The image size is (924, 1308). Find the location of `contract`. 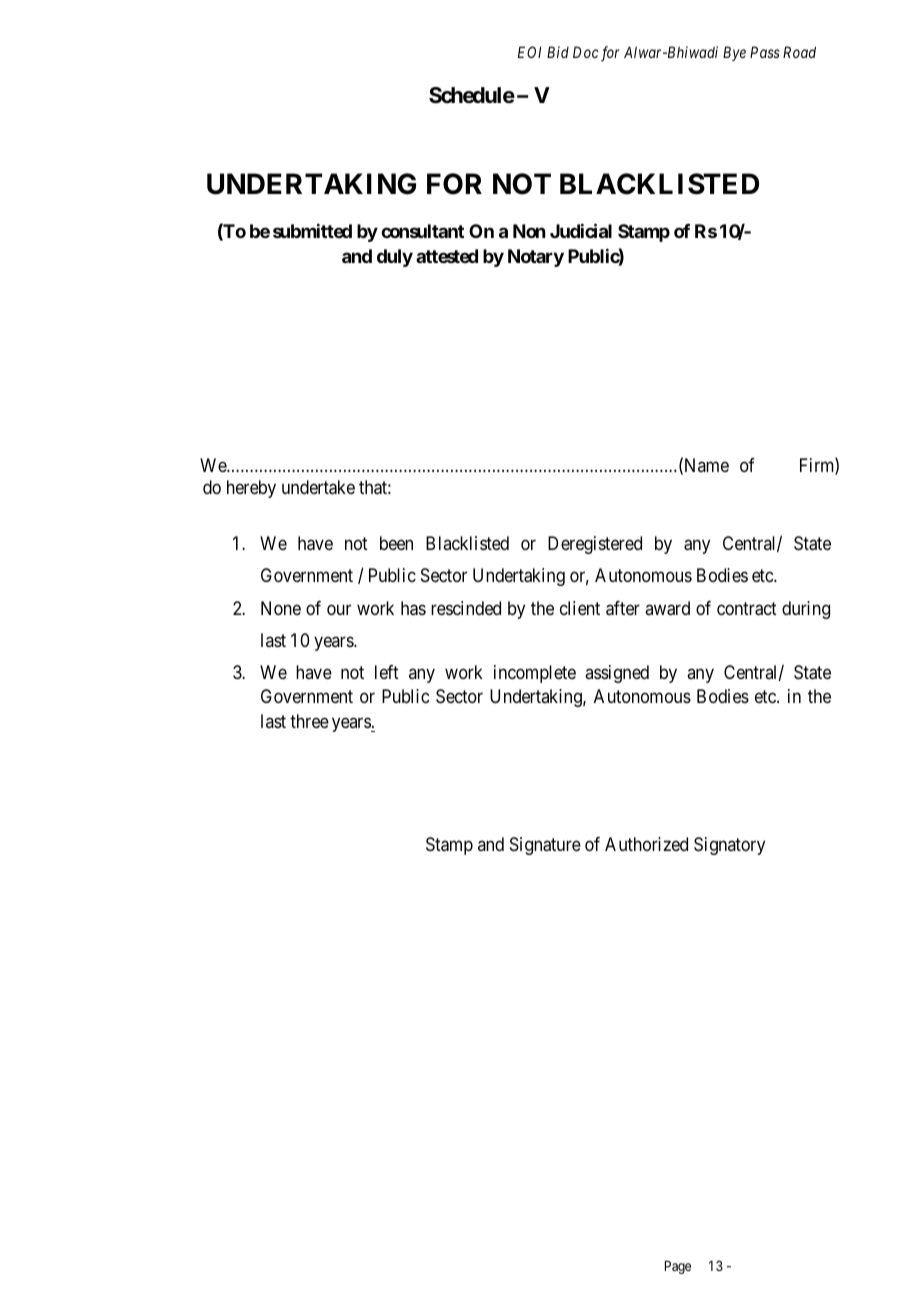

contract is located at coordinates (747, 609).
